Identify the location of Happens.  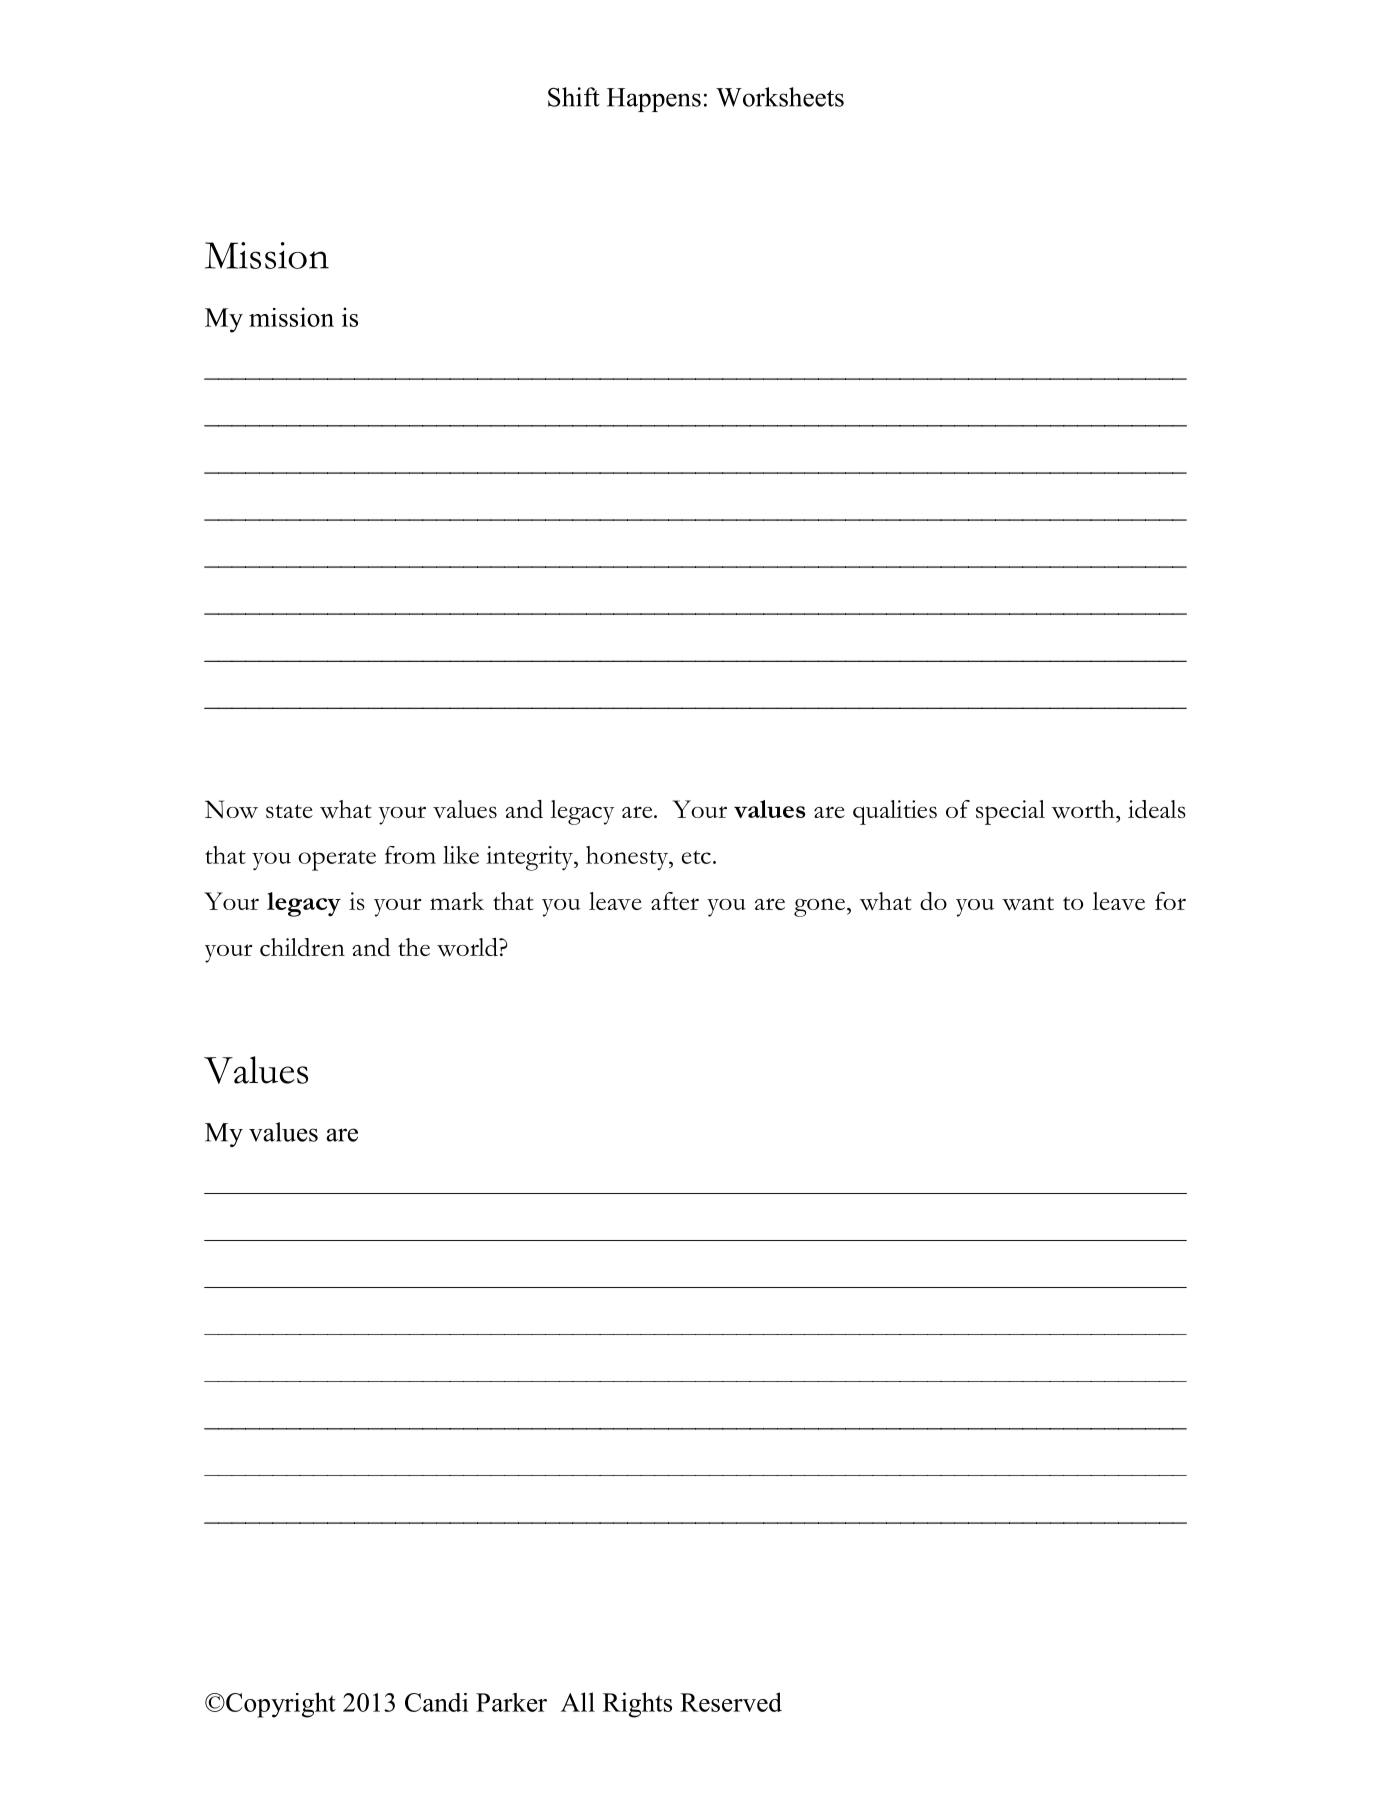
(654, 100).
